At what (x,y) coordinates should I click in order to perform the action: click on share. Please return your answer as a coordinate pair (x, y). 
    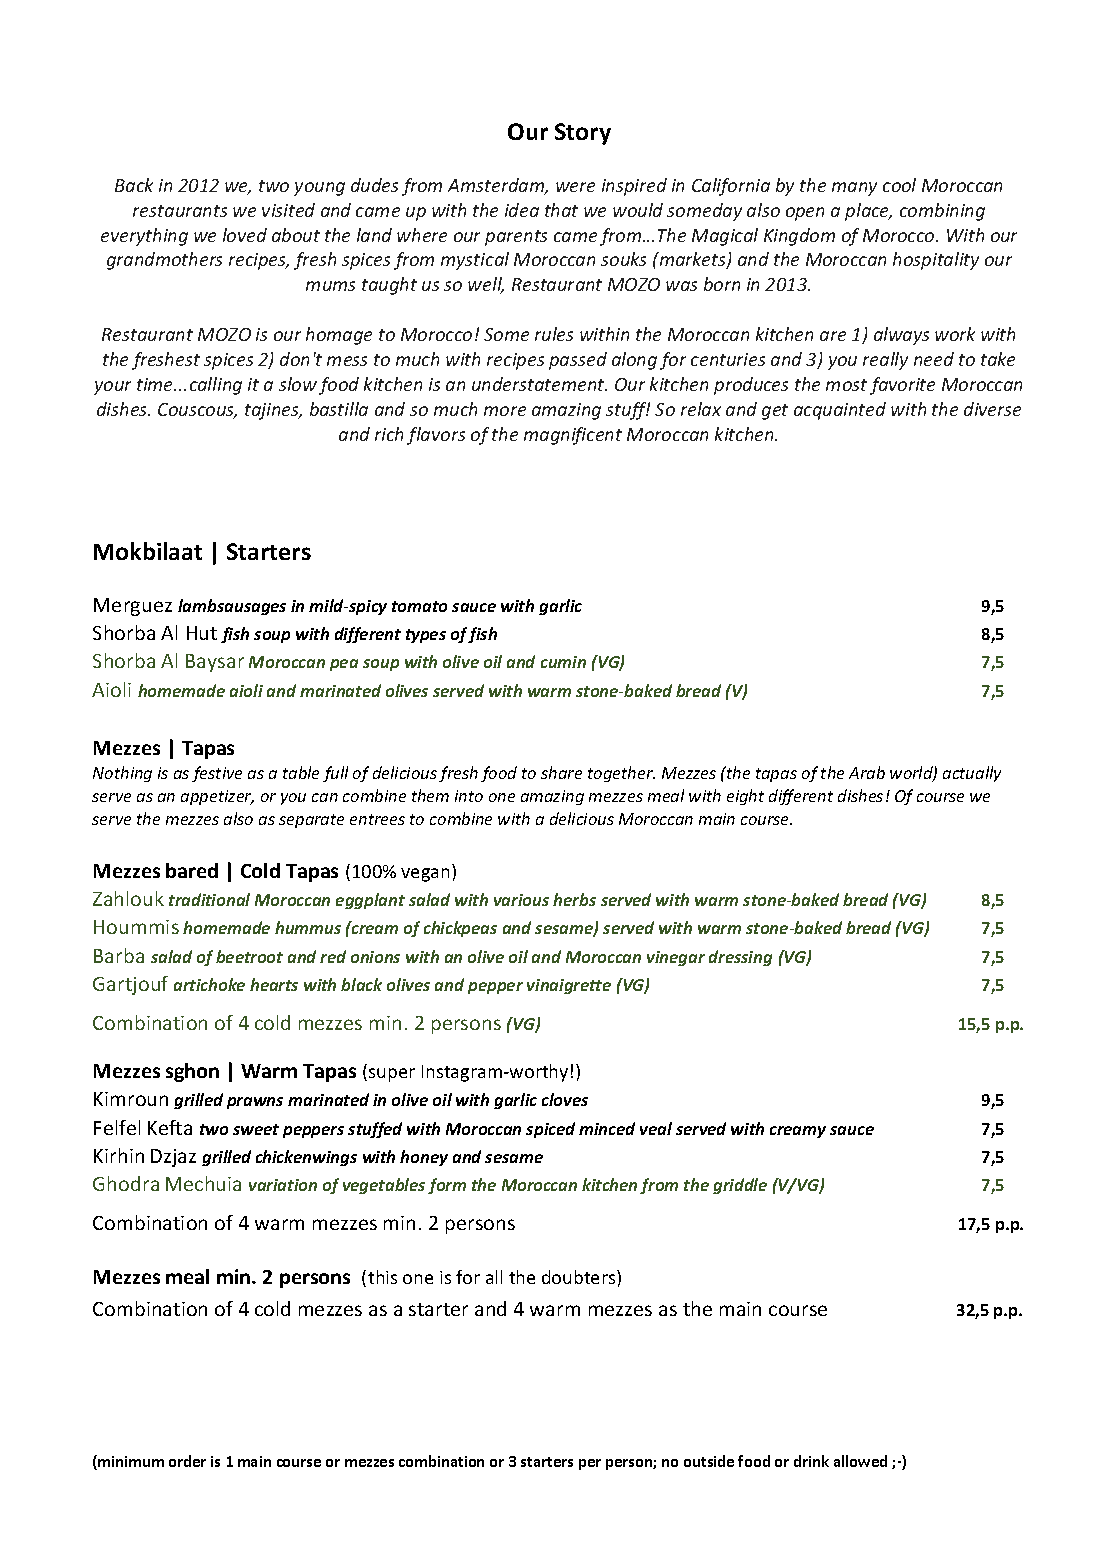
    Looking at the image, I should click on (561, 772).
